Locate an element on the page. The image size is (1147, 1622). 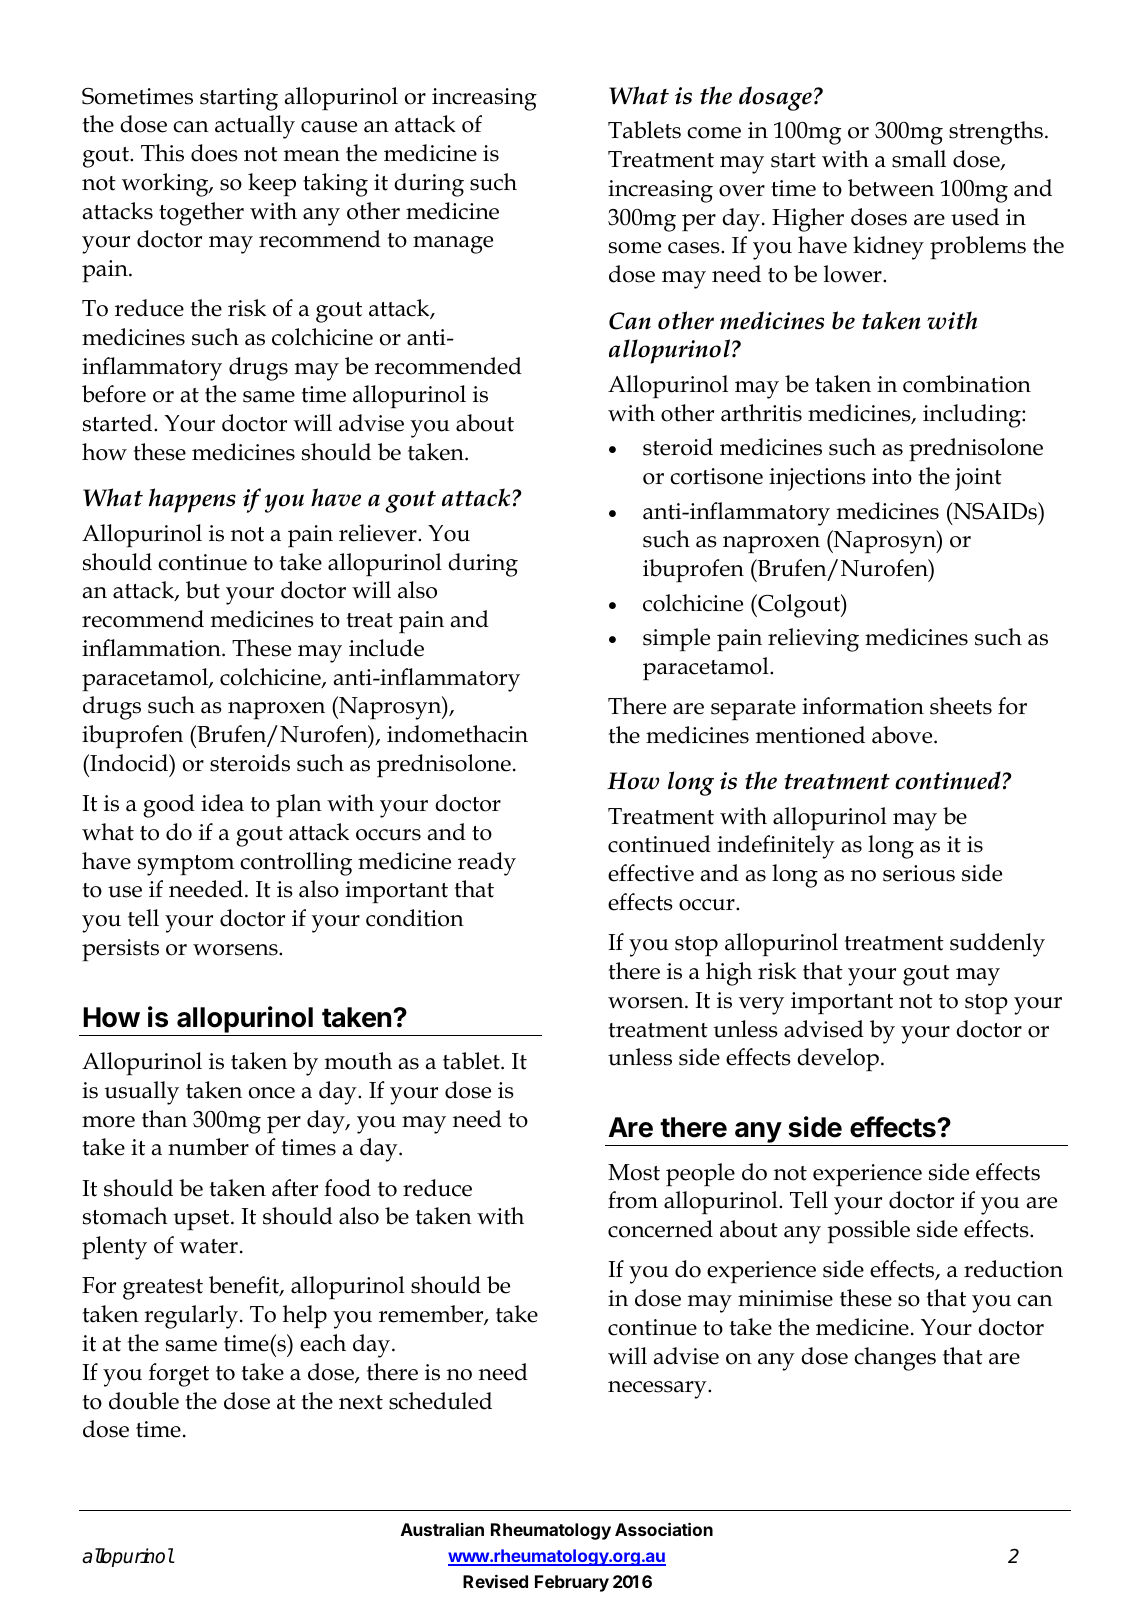
come is located at coordinates (714, 133).
